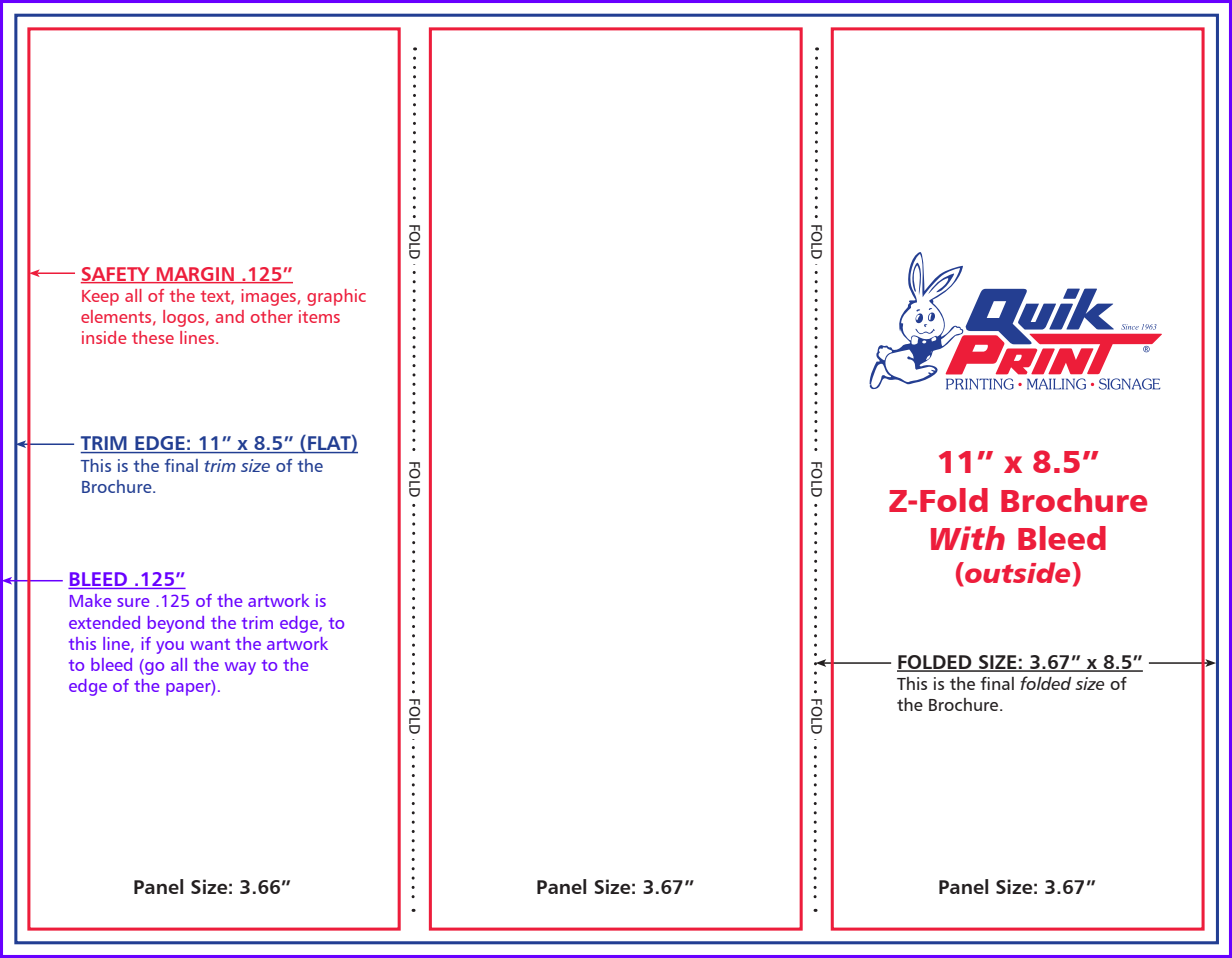 Image resolution: width=1232 pixels, height=958 pixels. I want to click on other, so click(272, 316).
